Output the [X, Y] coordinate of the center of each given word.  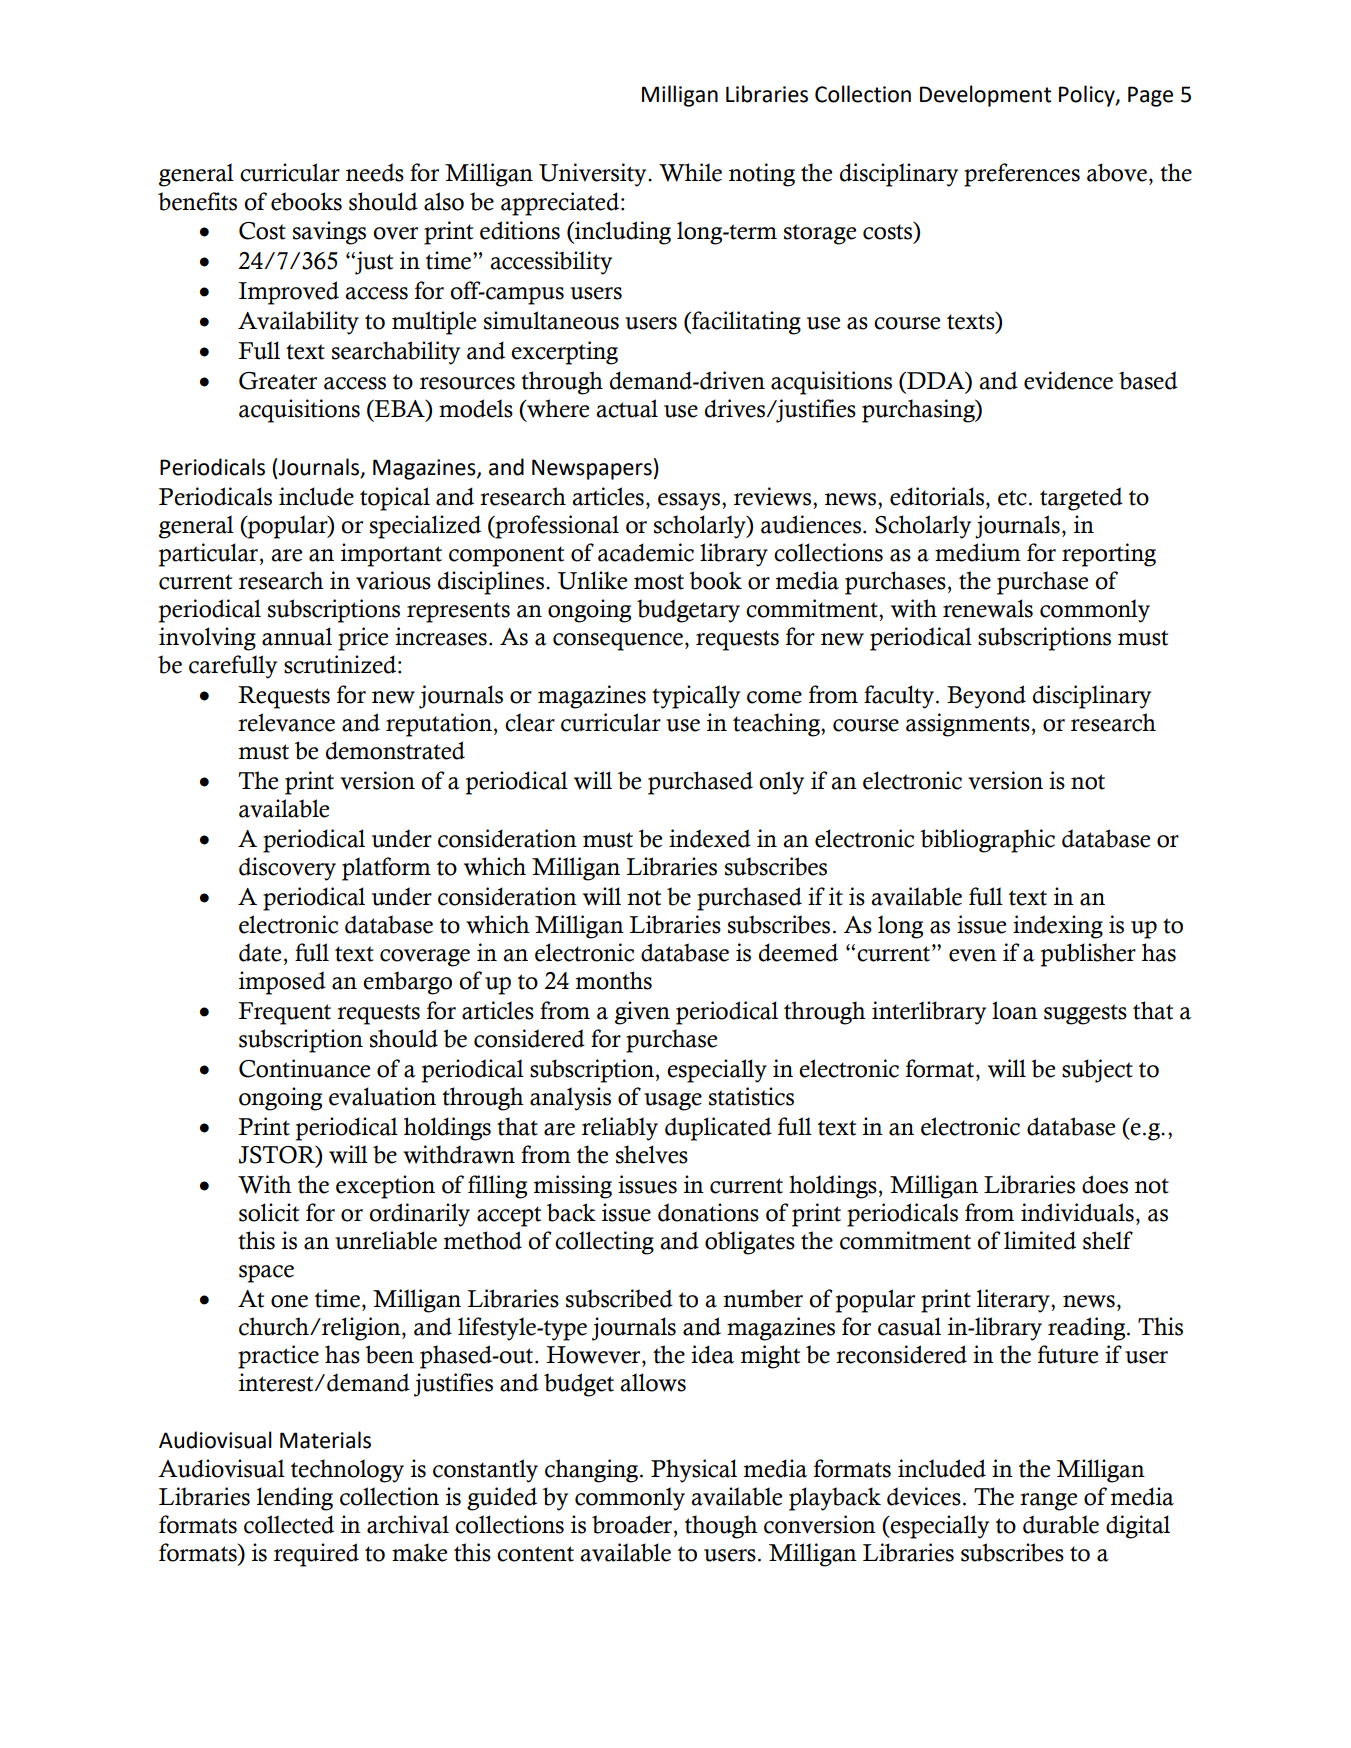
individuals [1077, 1212]
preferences [1022, 175]
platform [386, 869]
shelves [652, 1154]
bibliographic [987, 841]
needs [375, 172]
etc [1012, 498]
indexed [710, 838]
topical [395, 499]
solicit [269, 1212]
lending [295, 1499]
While [690, 172]
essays [690, 502]
